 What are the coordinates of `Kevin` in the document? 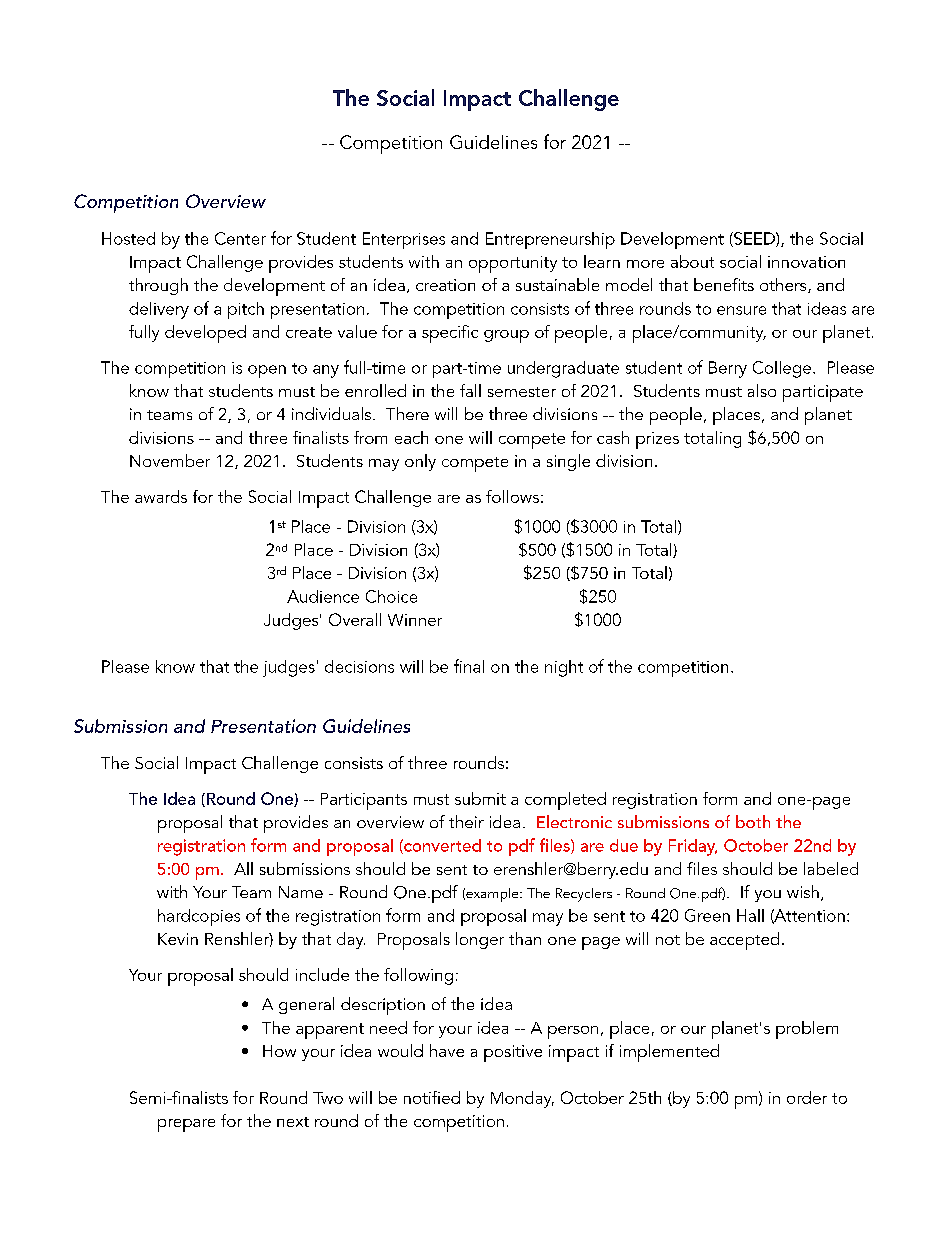 It's located at (178, 939).
